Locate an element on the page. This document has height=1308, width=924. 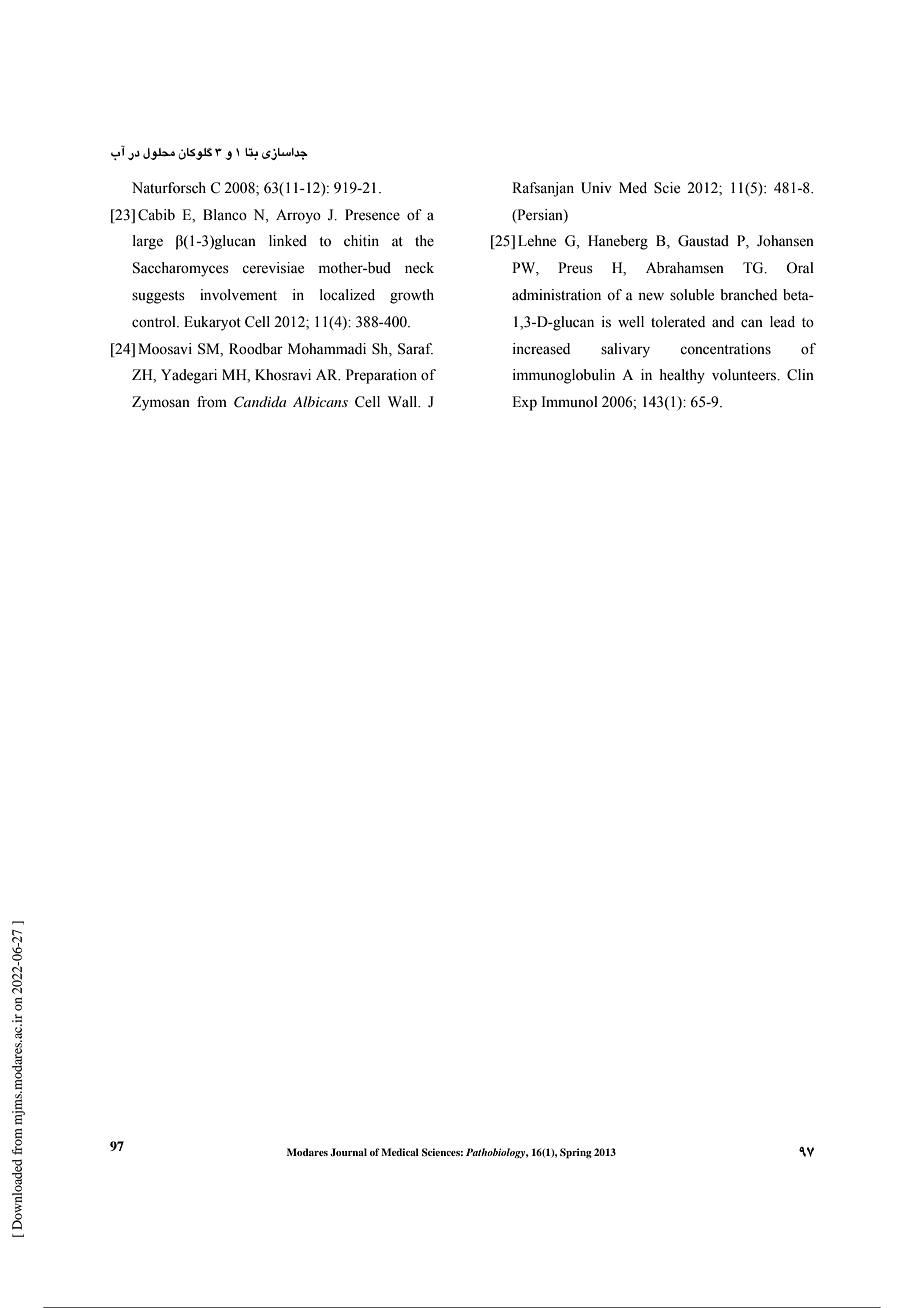
Persian is located at coordinates (540, 215).
